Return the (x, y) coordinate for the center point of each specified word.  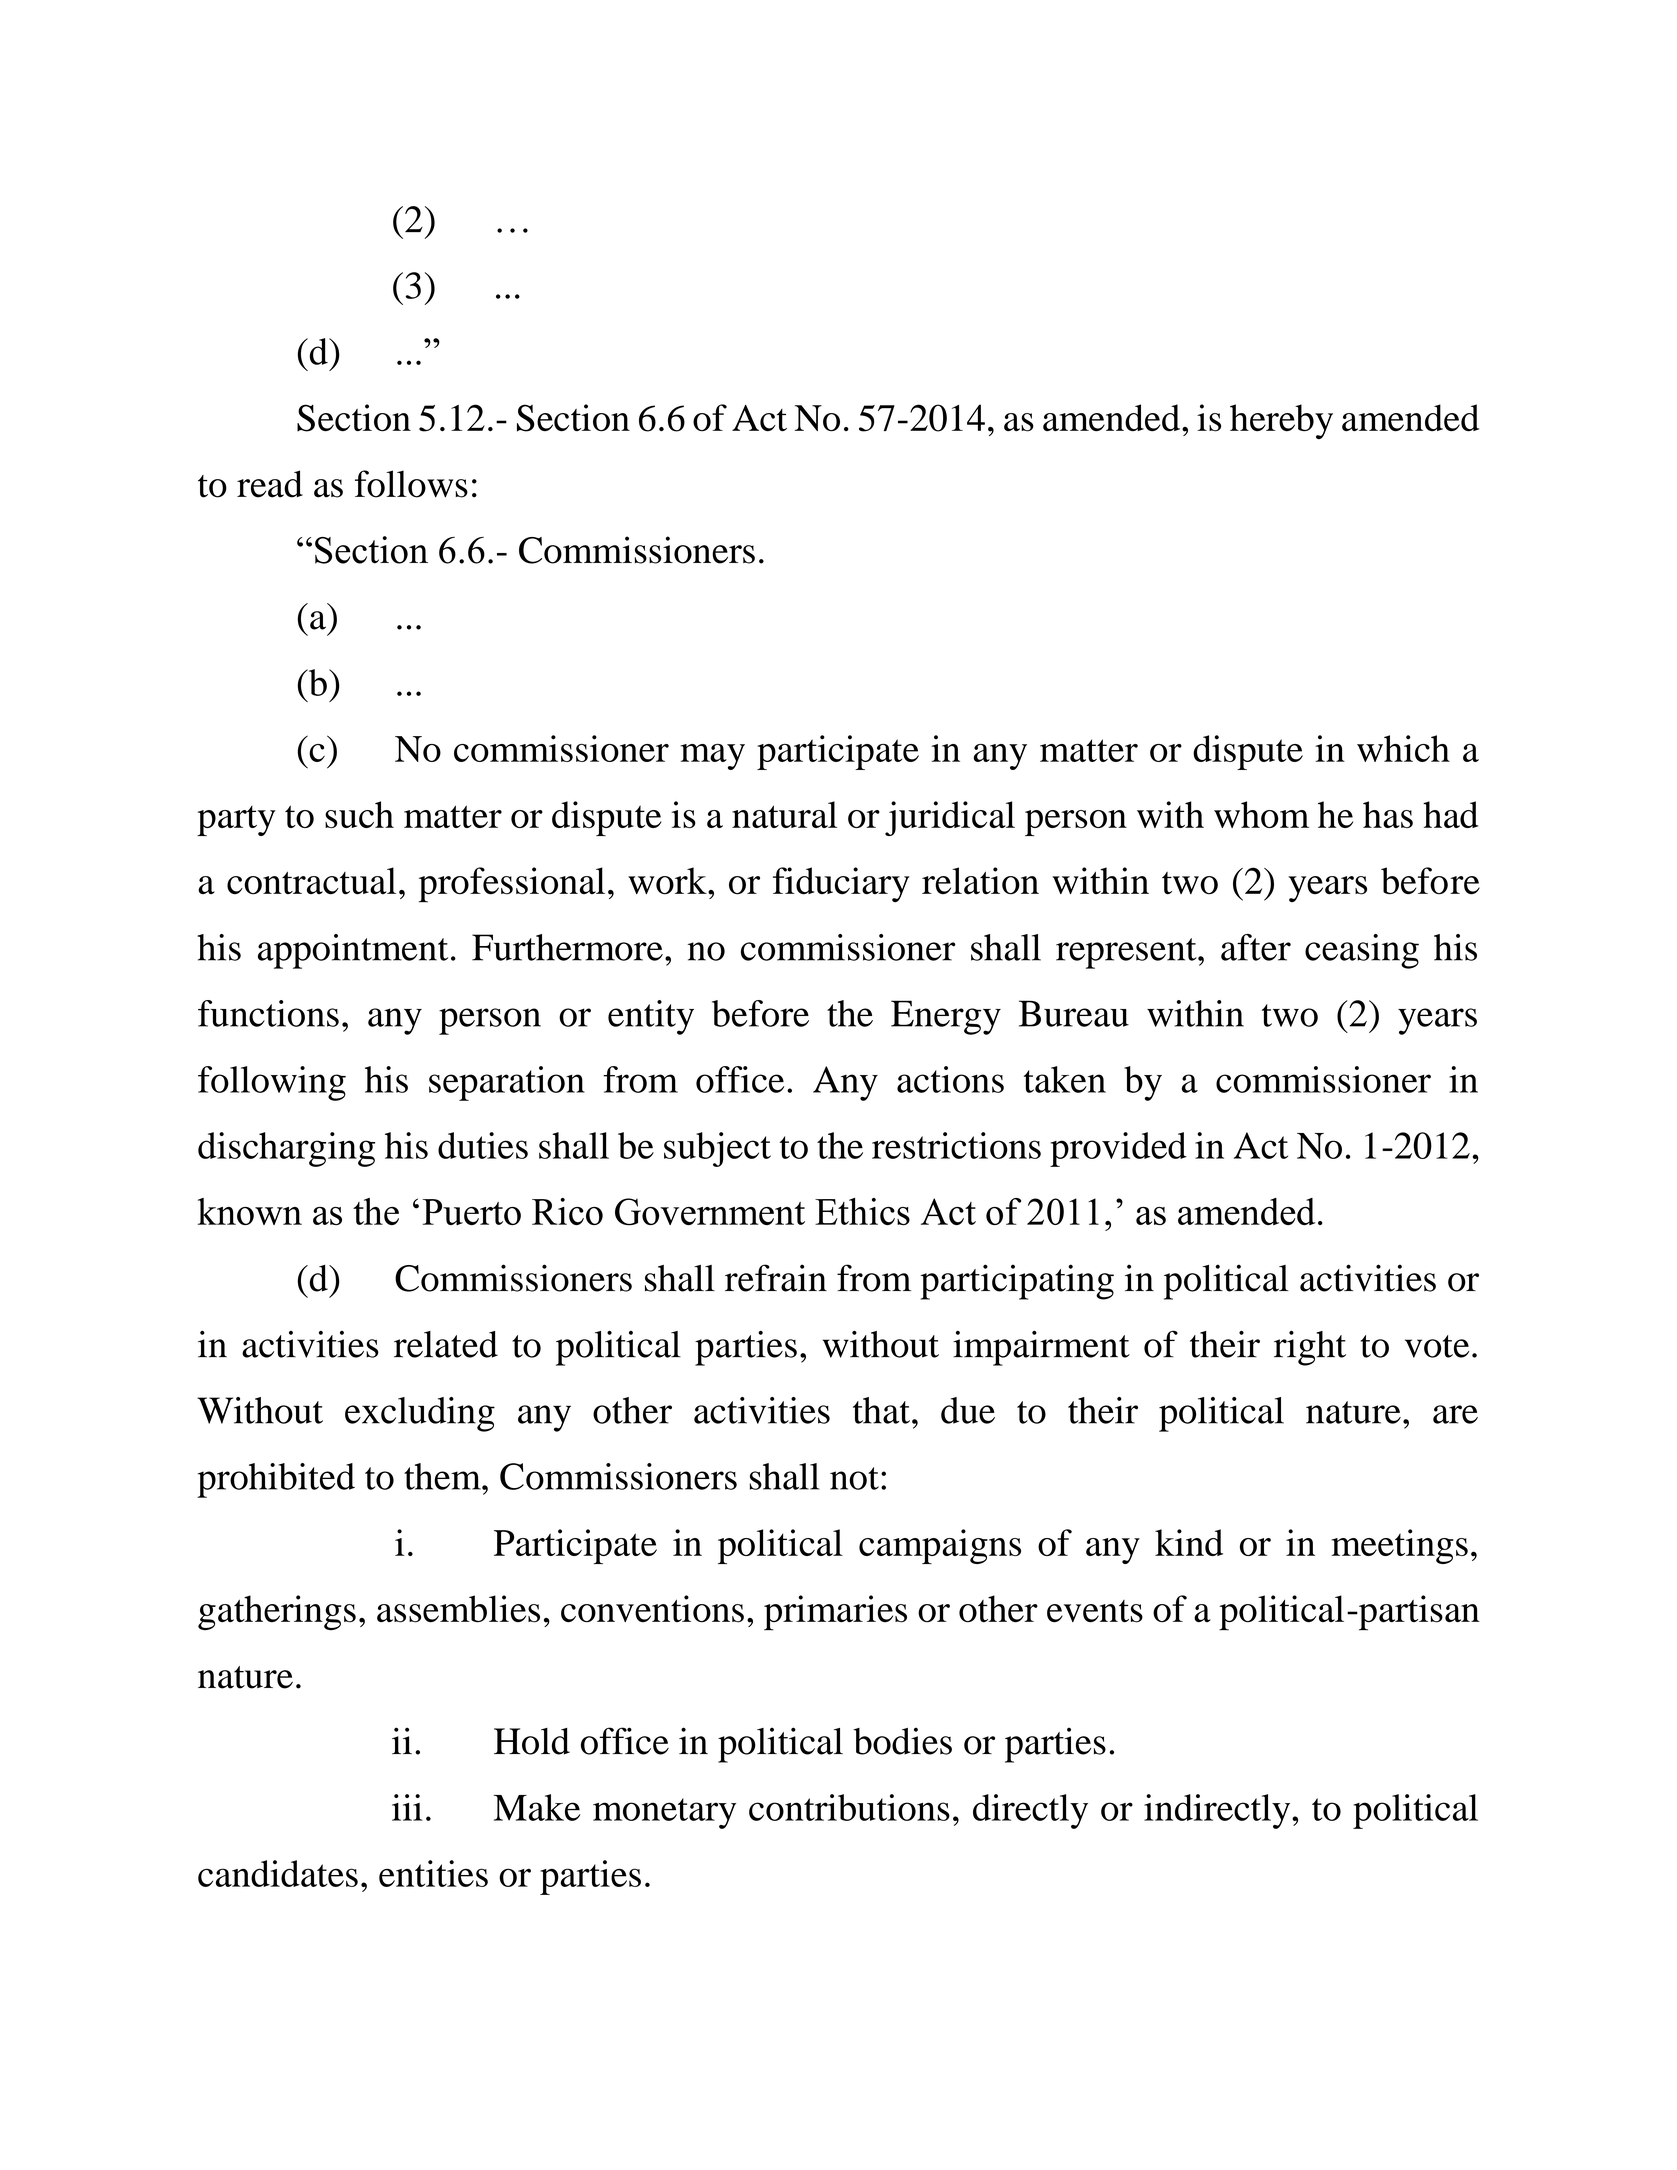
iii (407, 1807)
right (1310, 1348)
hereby (1281, 421)
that (881, 1410)
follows (411, 484)
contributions (849, 1807)
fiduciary (841, 884)
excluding (420, 1414)
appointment (353, 951)
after (1256, 947)
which (1403, 748)
